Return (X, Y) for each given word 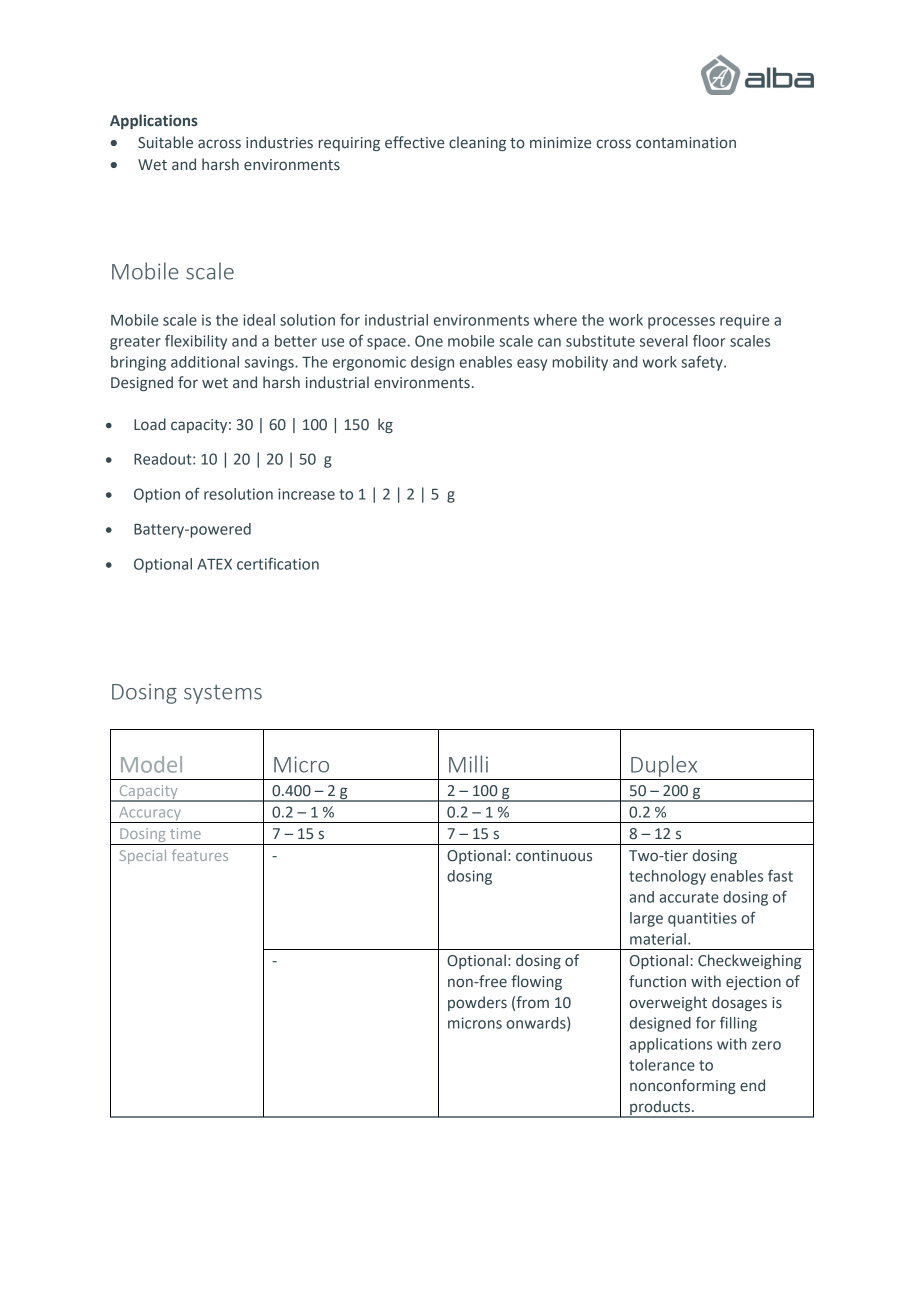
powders (477, 1003)
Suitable (165, 142)
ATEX (214, 564)
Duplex (664, 766)
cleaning (477, 143)
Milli (468, 764)
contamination (686, 143)
